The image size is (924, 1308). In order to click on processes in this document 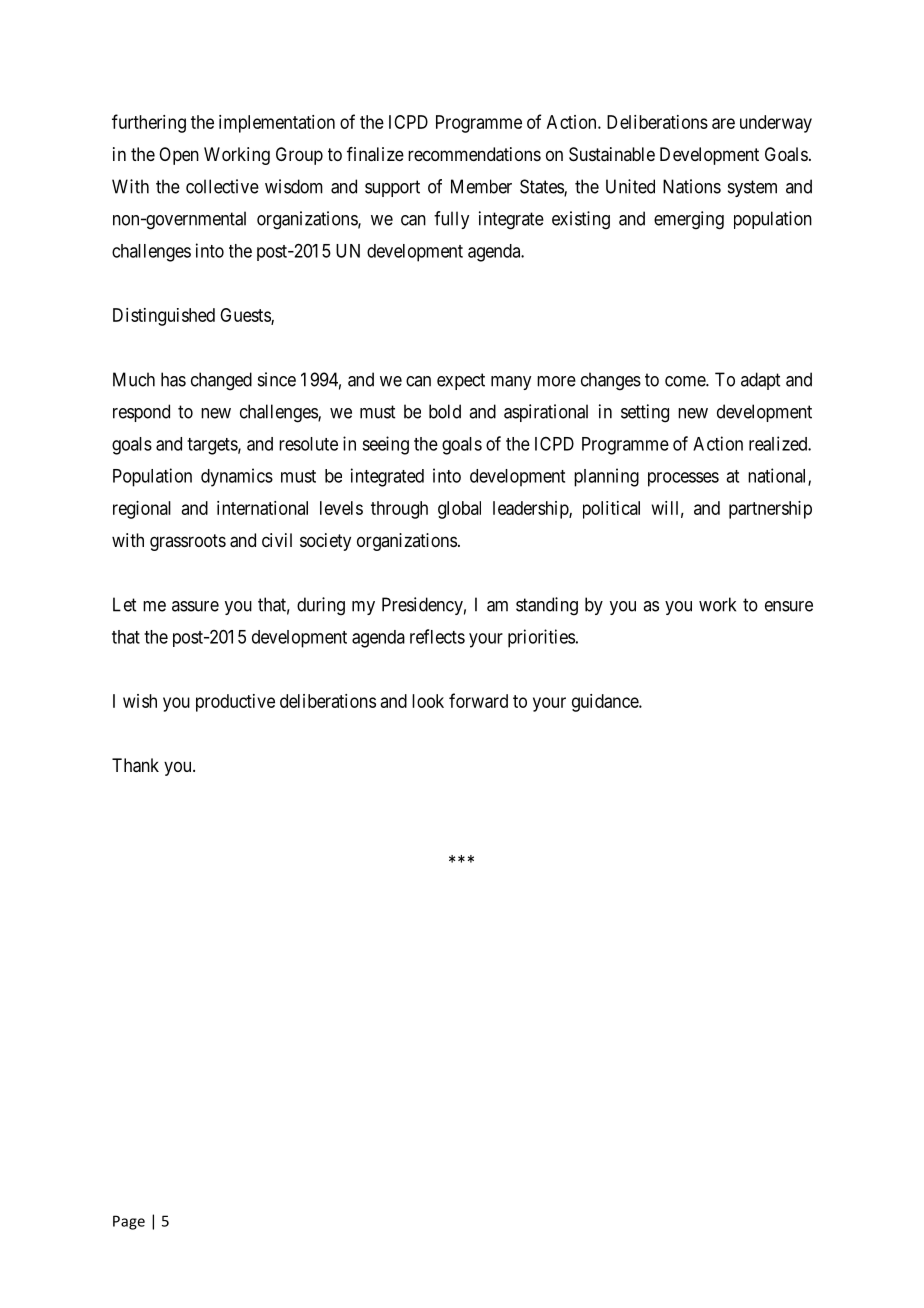, I will do `click(683, 479)`.
